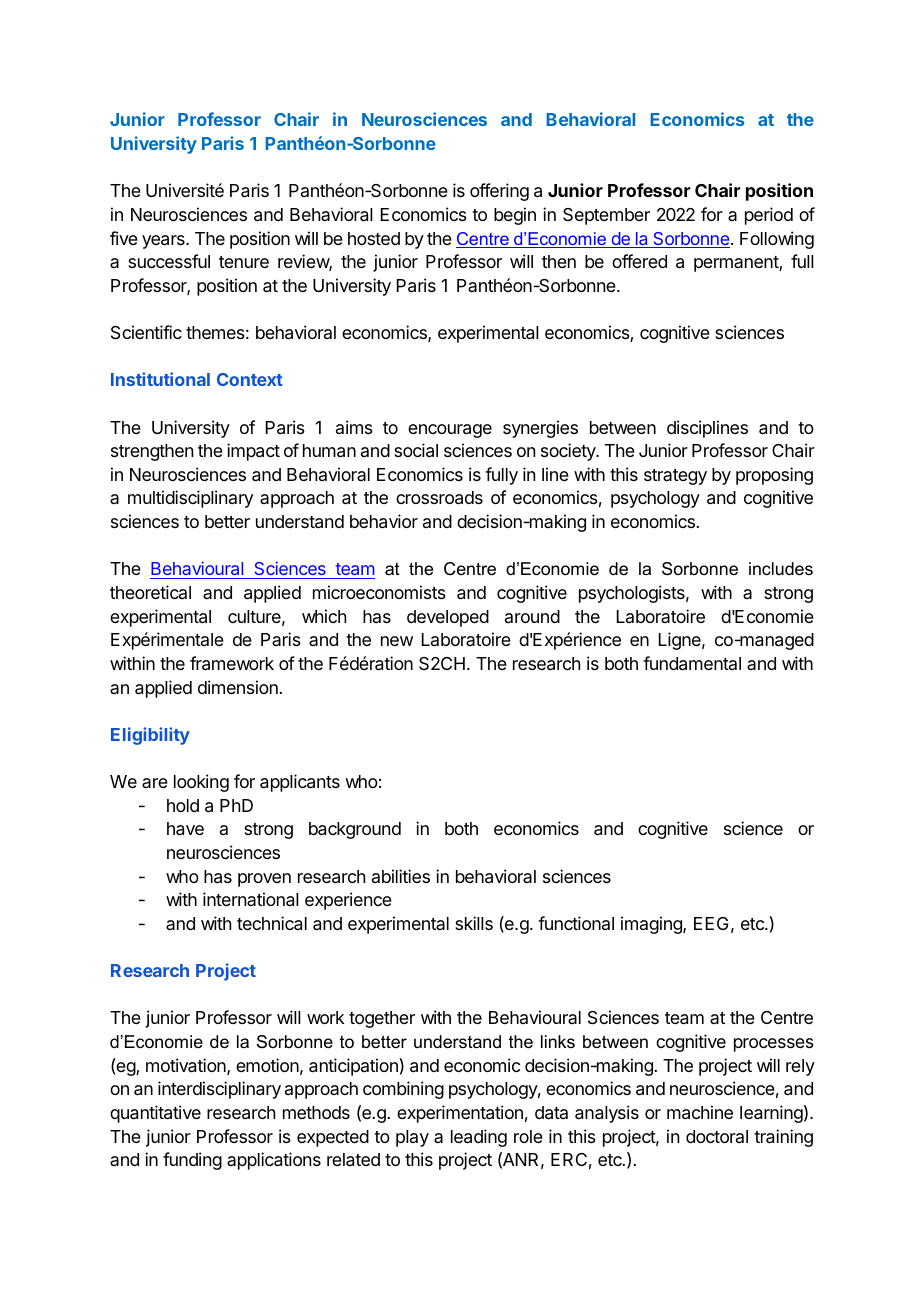 The height and width of the screenshot is (1308, 924). I want to click on begin, so click(515, 216).
